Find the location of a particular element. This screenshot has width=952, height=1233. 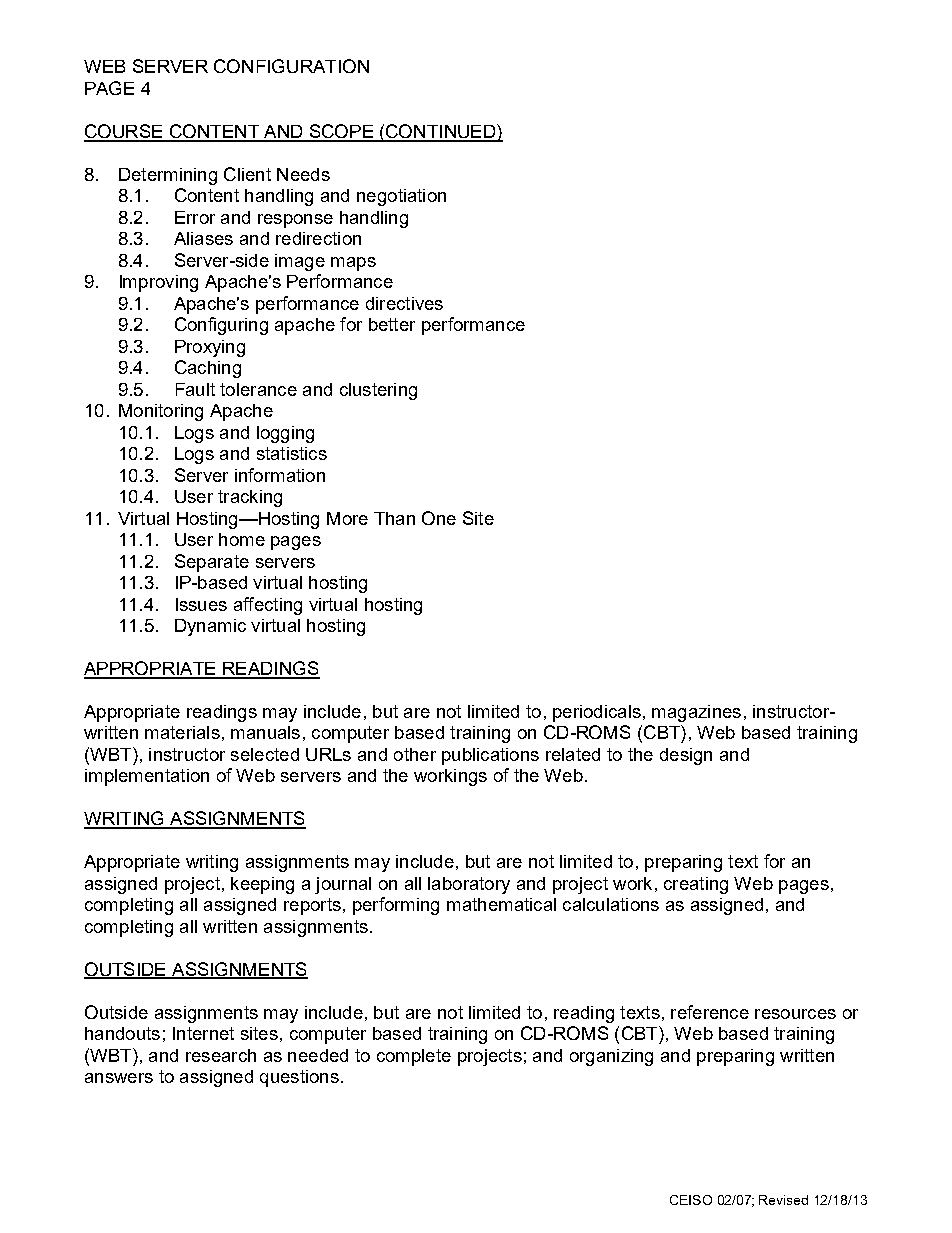

Dynamic is located at coordinates (210, 627).
